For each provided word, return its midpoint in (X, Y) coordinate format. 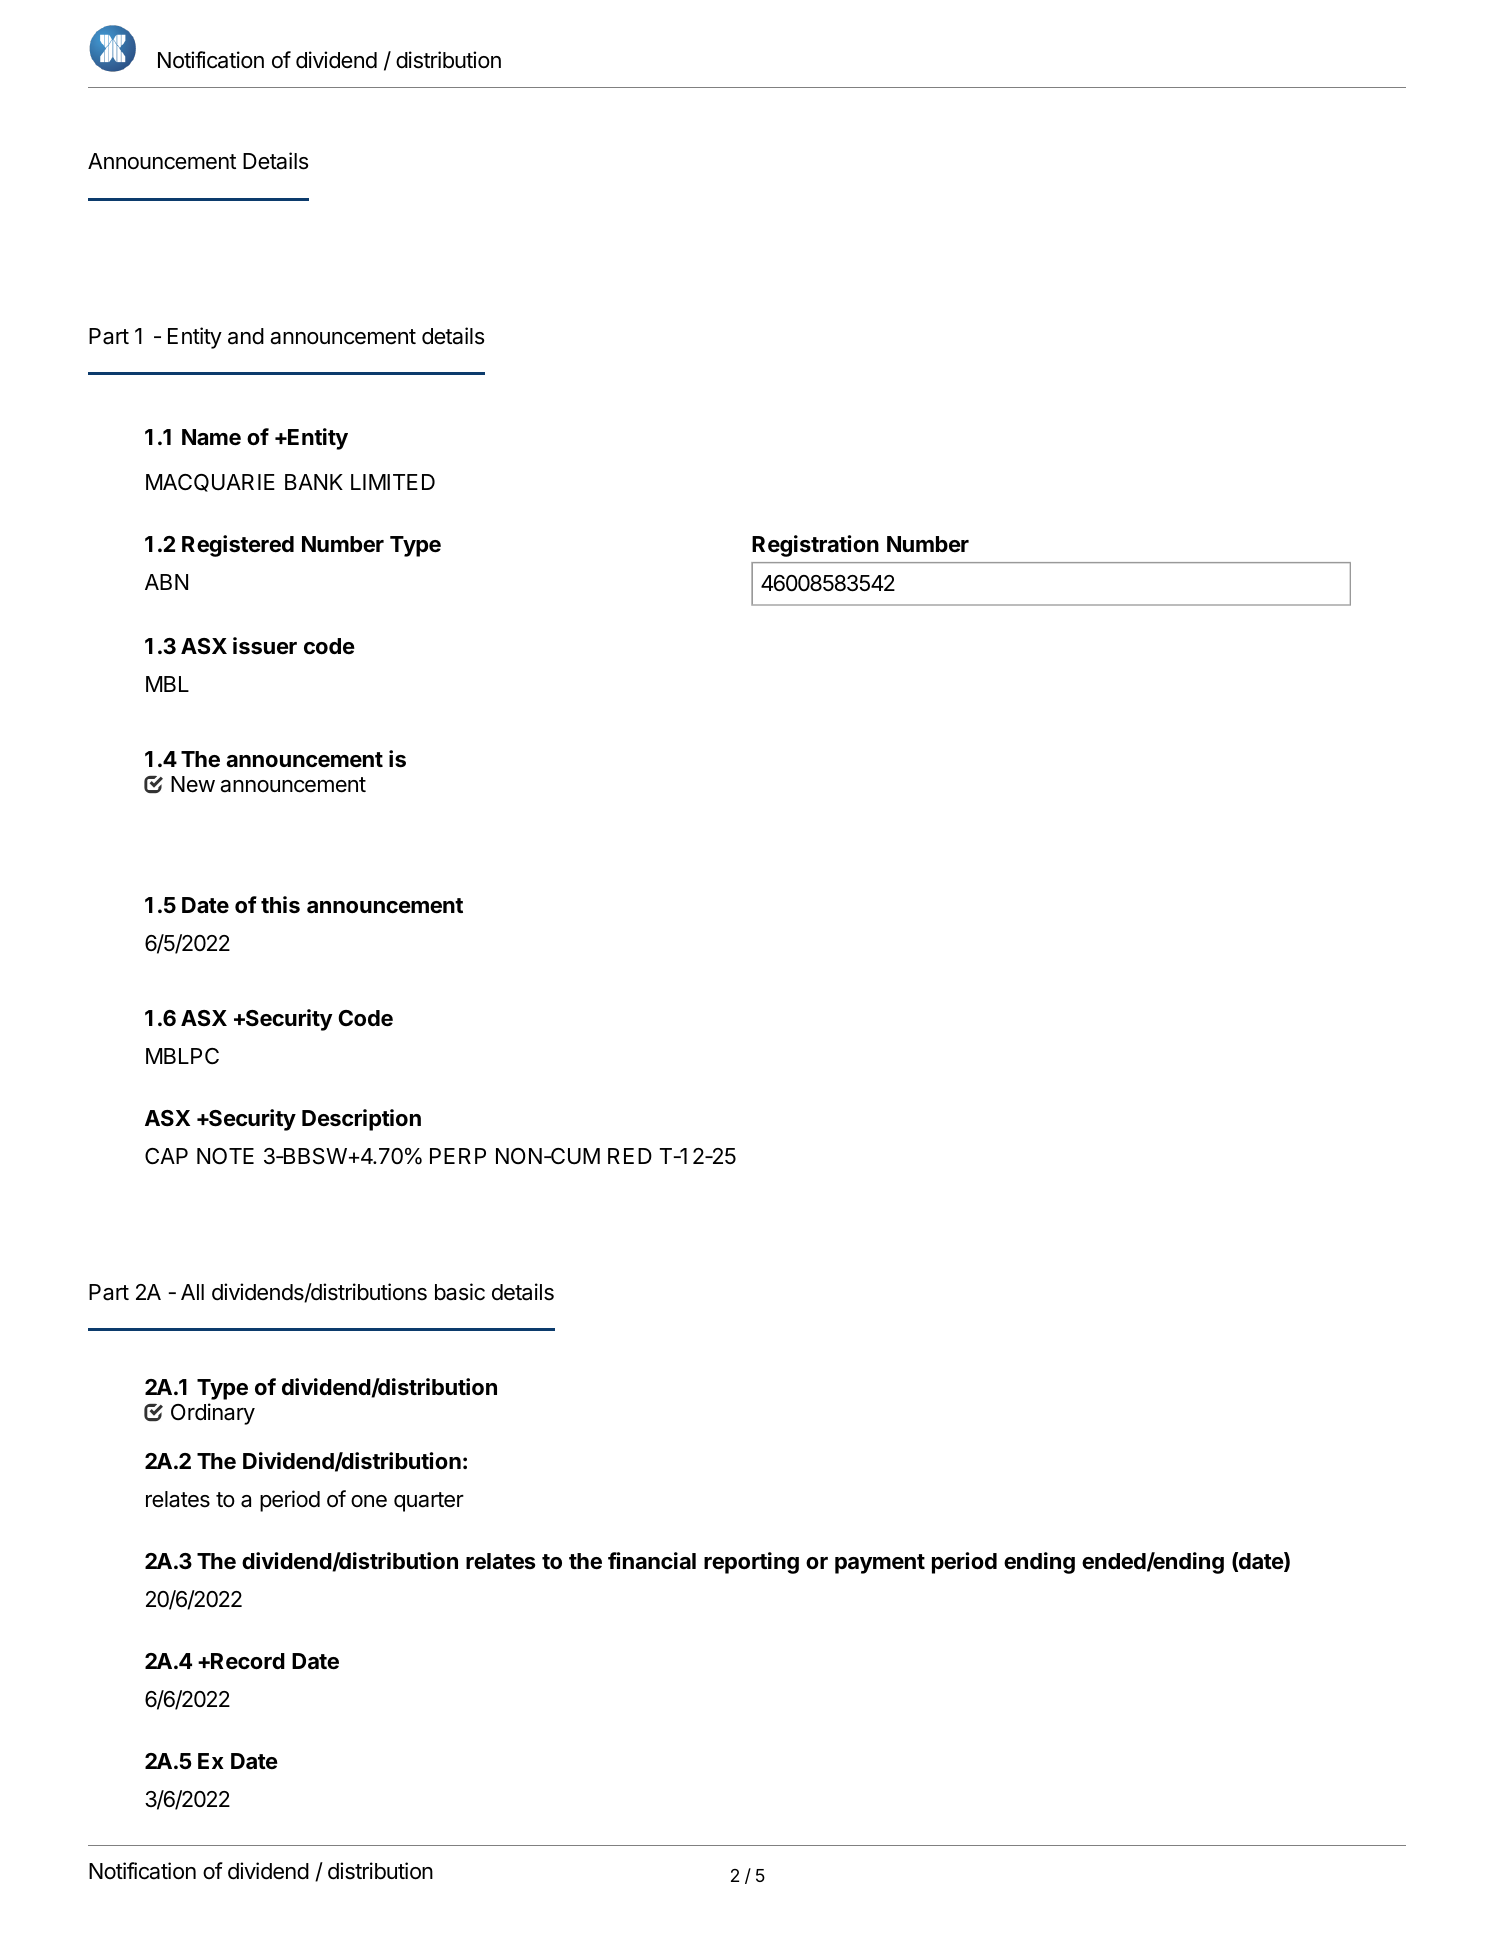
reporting (751, 1563)
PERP (458, 1156)
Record (247, 1661)
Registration (815, 546)
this (280, 905)
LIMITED (393, 482)
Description (361, 1120)
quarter (429, 1502)
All (192, 1292)
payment (880, 1564)
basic (460, 1292)
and (246, 336)
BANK (314, 482)
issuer (265, 646)
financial (652, 1561)
